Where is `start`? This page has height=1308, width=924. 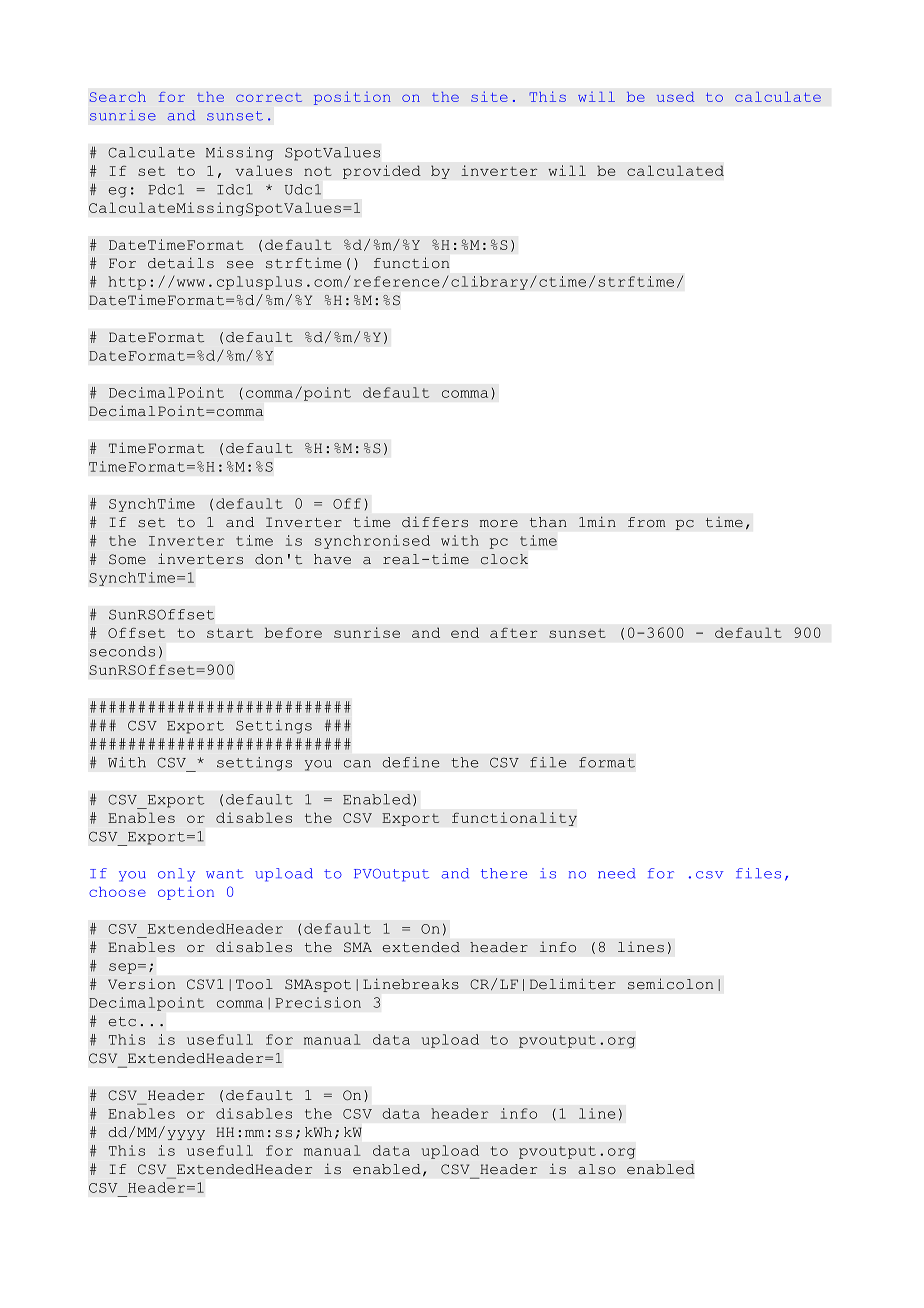 start is located at coordinates (230, 633).
